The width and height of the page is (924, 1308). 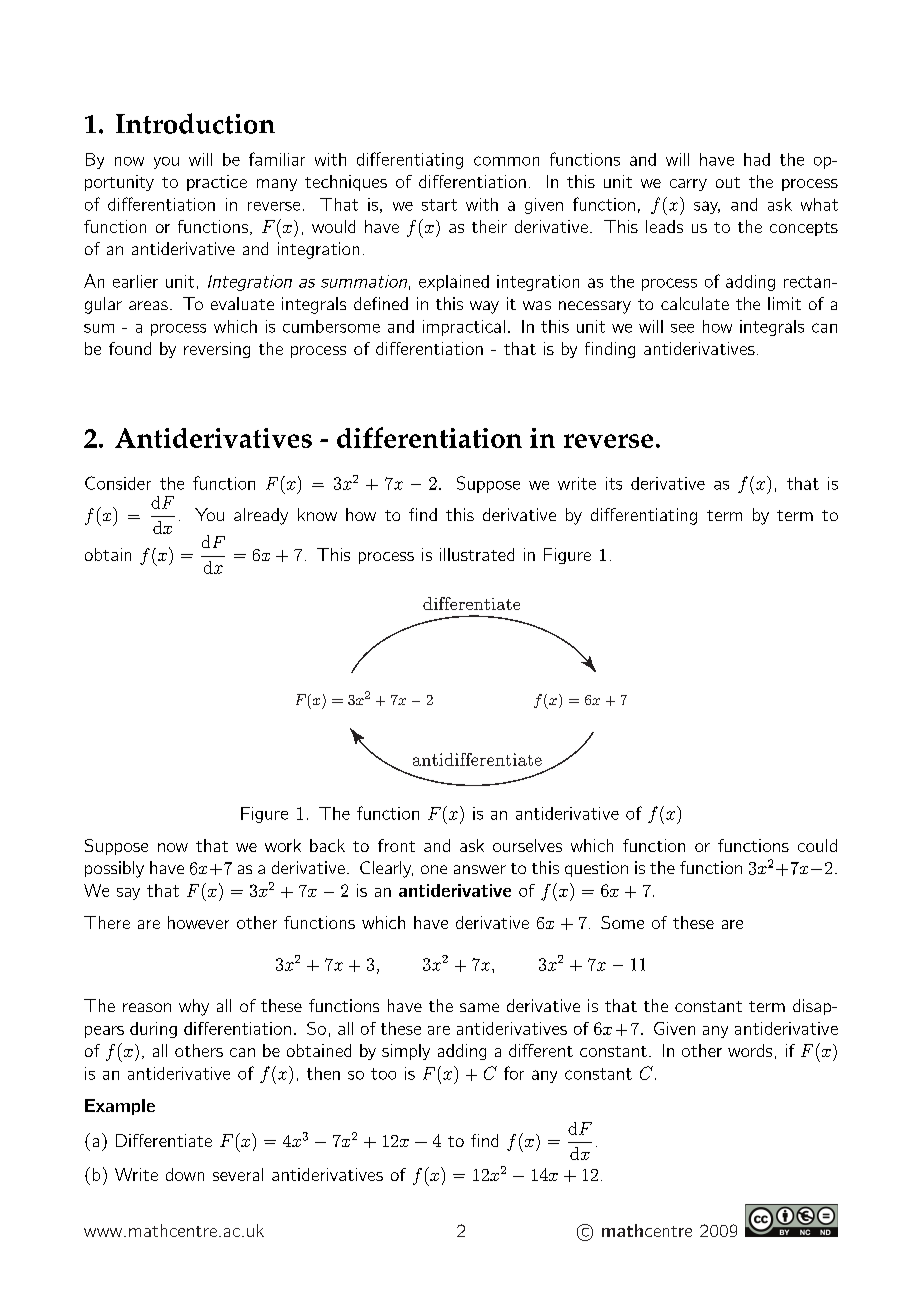 What do you see at coordinates (757, 159) in the page?
I see `had` at bounding box center [757, 159].
